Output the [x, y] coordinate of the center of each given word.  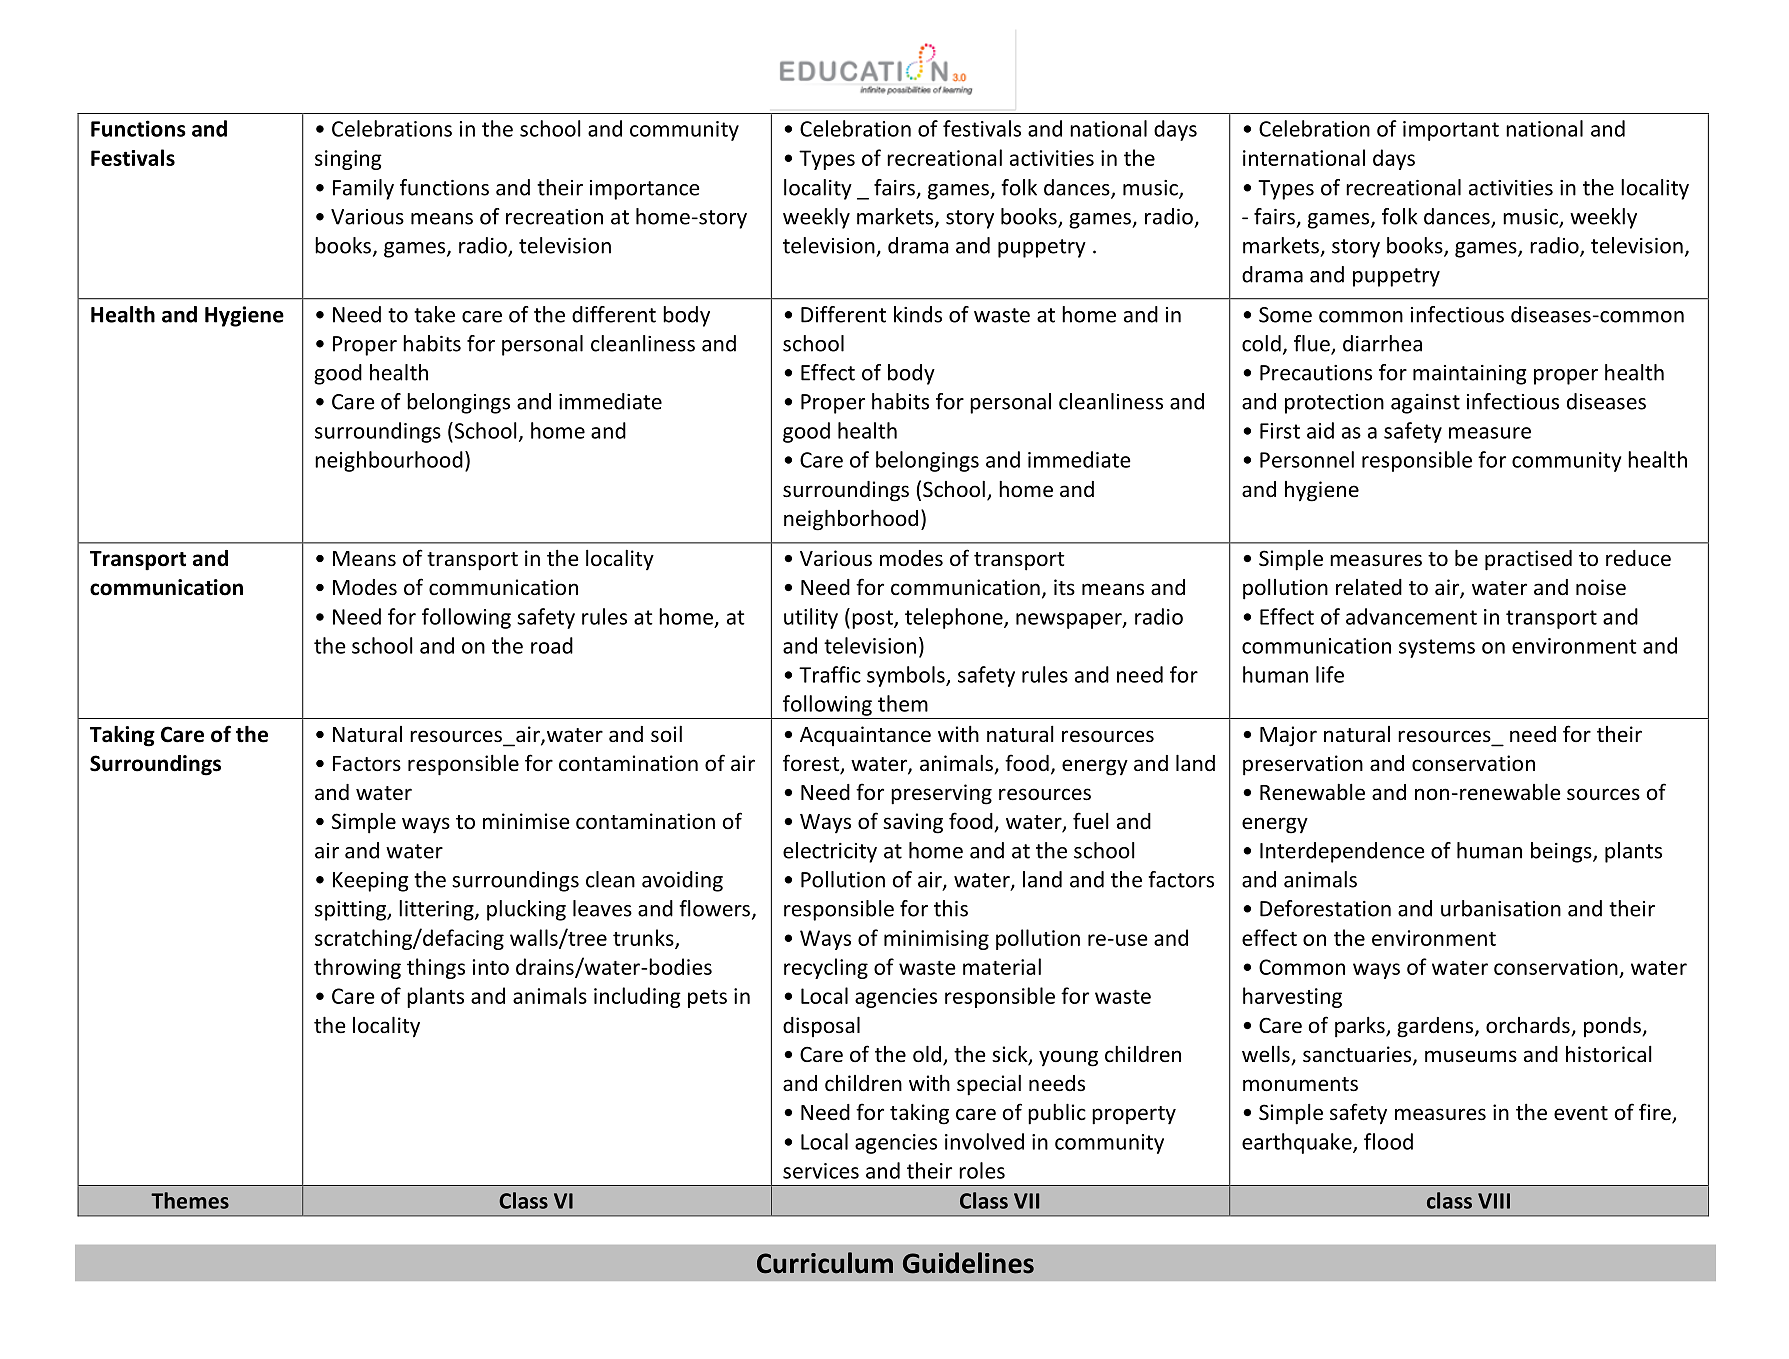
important [1451, 131]
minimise [526, 821]
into [491, 967]
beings [1562, 852]
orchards [1529, 1026]
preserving [941, 794]
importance [645, 190]
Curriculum [825, 1263]
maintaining [1469, 375]
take [434, 314]
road [552, 645]
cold [1261, 343]
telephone [955, 618]
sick [1011, 1055]
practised [1528, 560]
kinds [918, 314]
